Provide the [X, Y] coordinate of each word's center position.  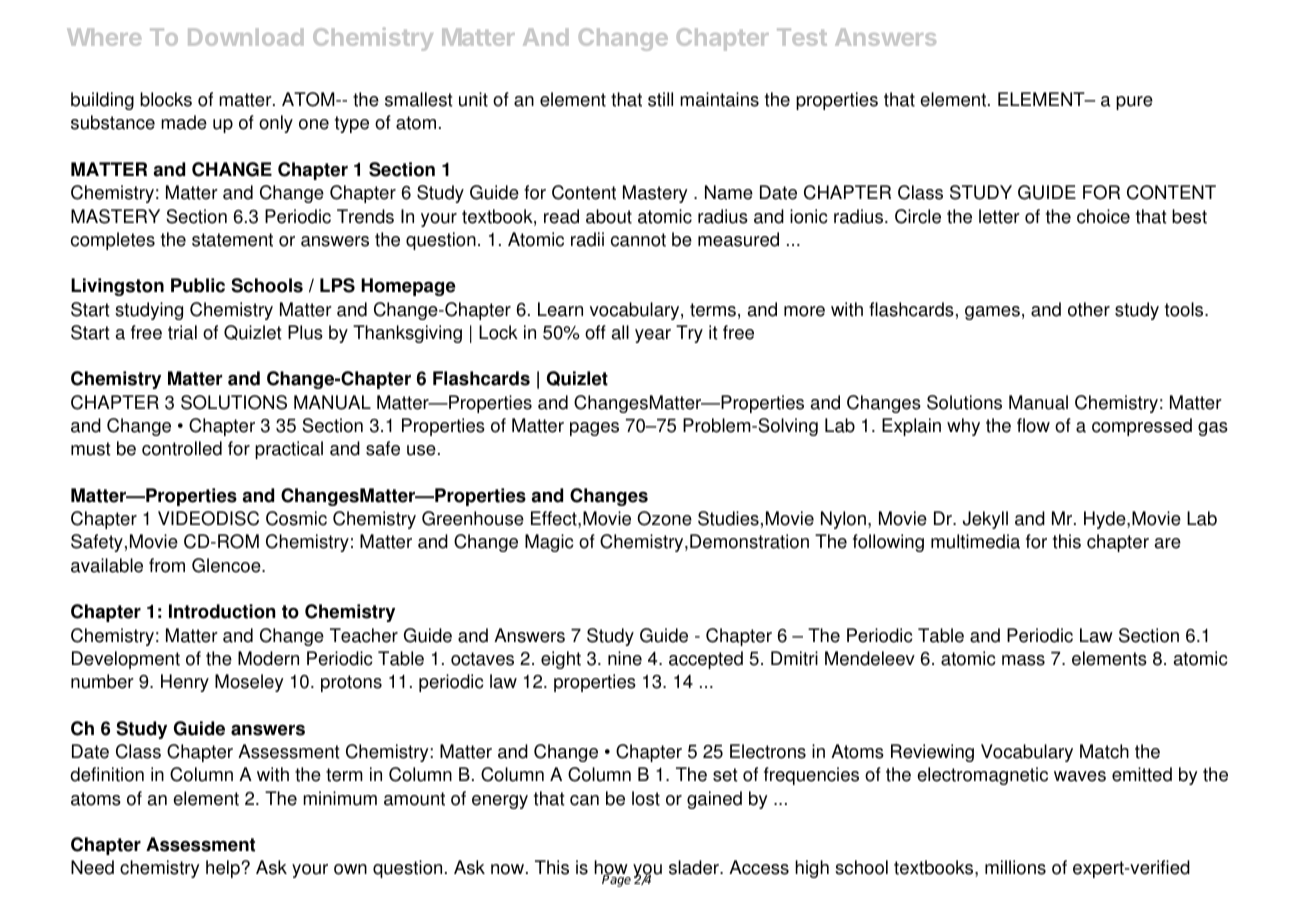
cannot [638, 240]
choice [1103, 216]
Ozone [664, 518]
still [660, 99]
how [612, 869]
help [223, 869]
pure [1134, 103]
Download [245, 37]
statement [232, 240]
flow [1033, 425]
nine [625, 658]
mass [1023, 660]
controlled [182, 448]
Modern [268, 658]
